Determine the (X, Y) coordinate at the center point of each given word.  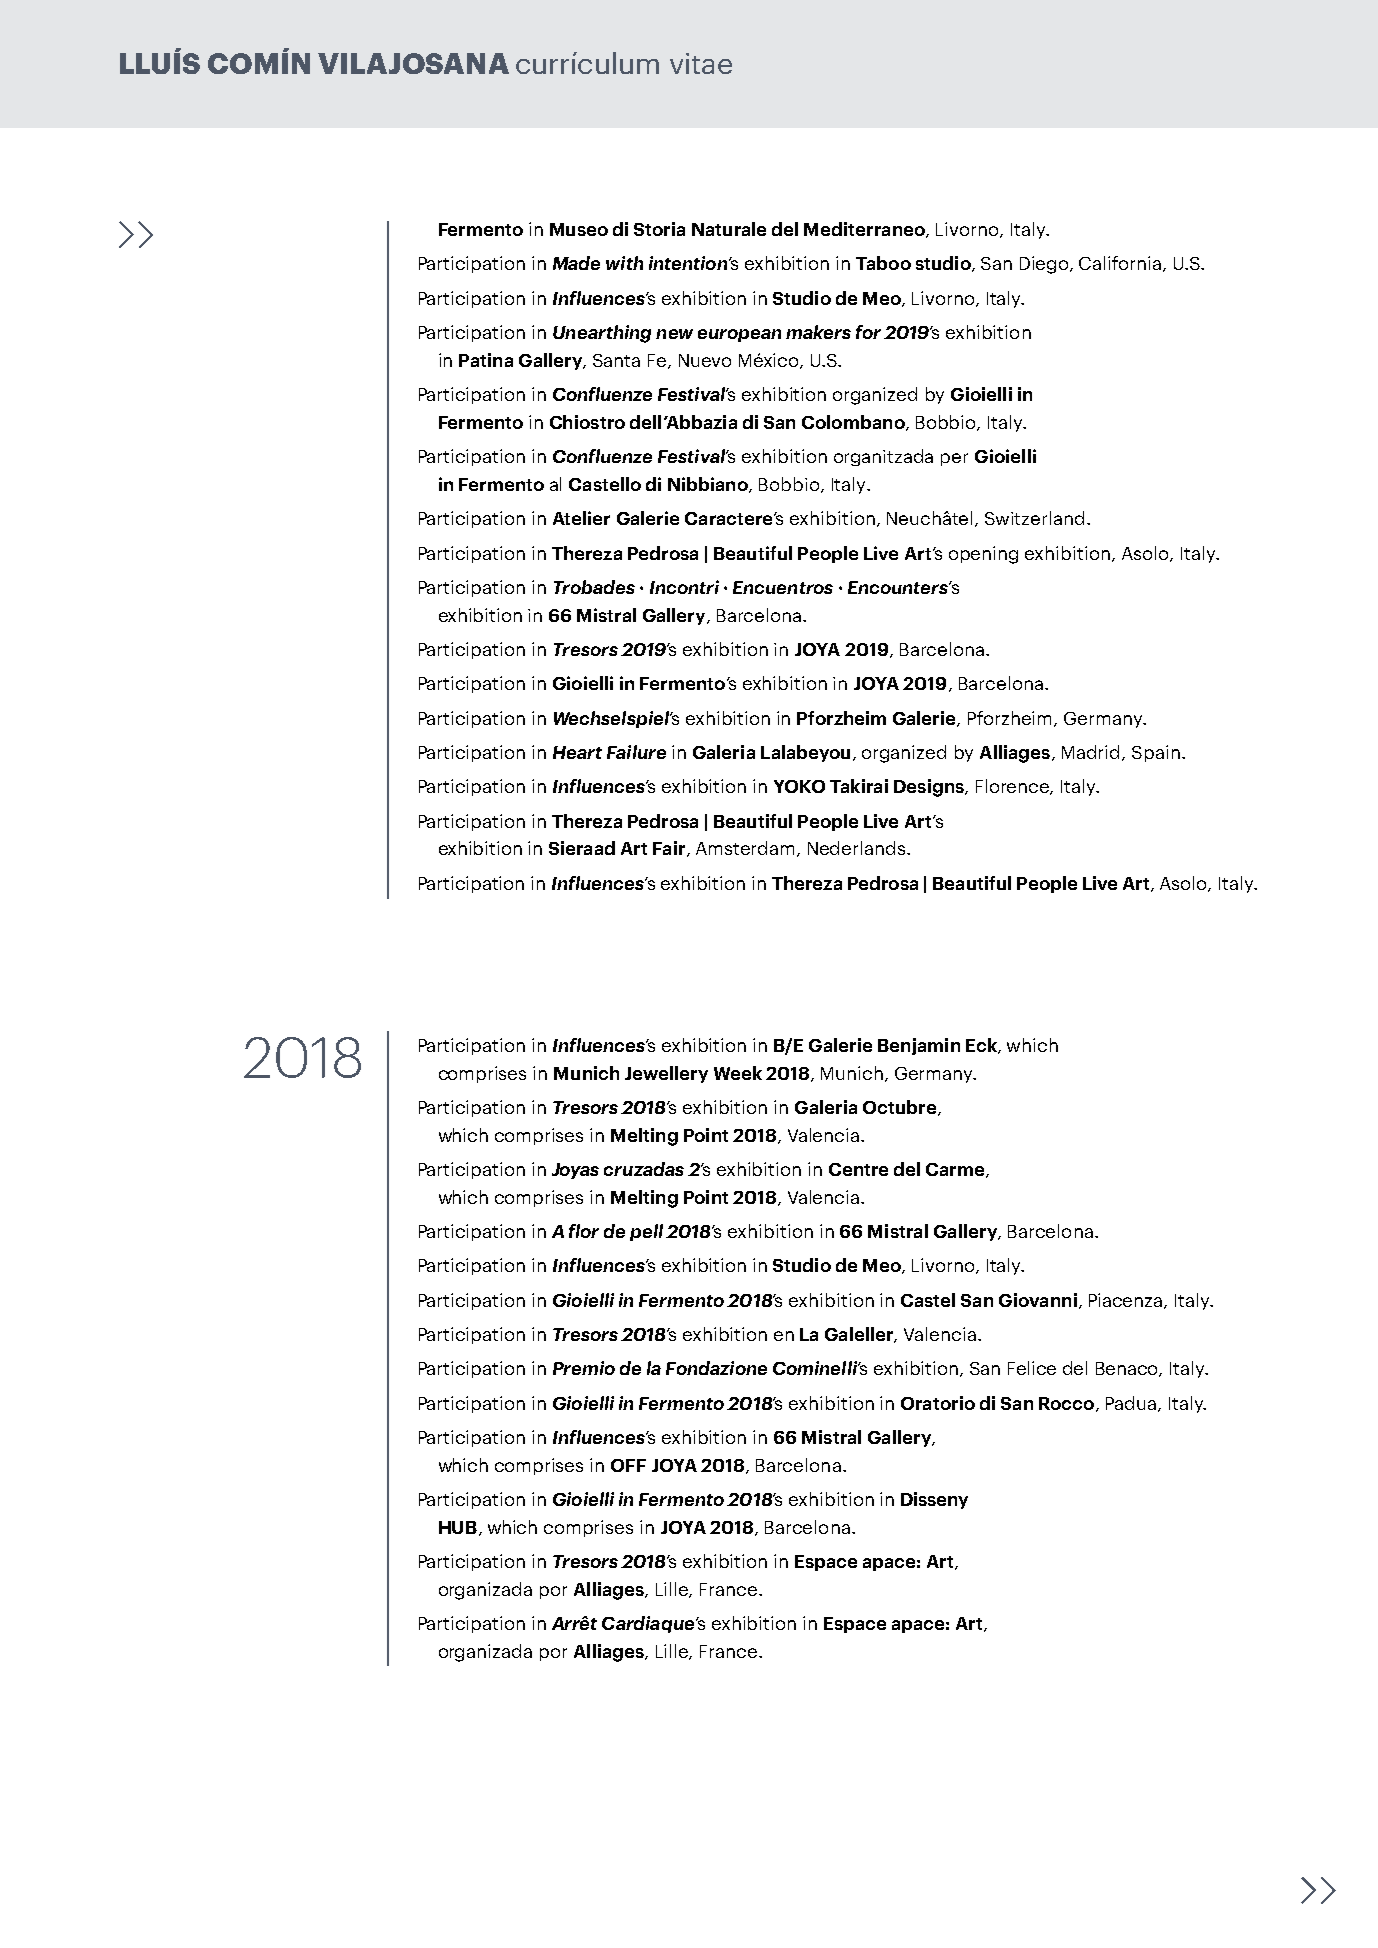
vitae (701, 63)
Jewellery (666, 1074)
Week (738, 1073)
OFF (628, 1465)
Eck (982, 1046)
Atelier (581, 518)
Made (576, 263)
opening (983, 555)
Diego (1045, 265)
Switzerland (1034, 518)
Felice (1032, 1368)
